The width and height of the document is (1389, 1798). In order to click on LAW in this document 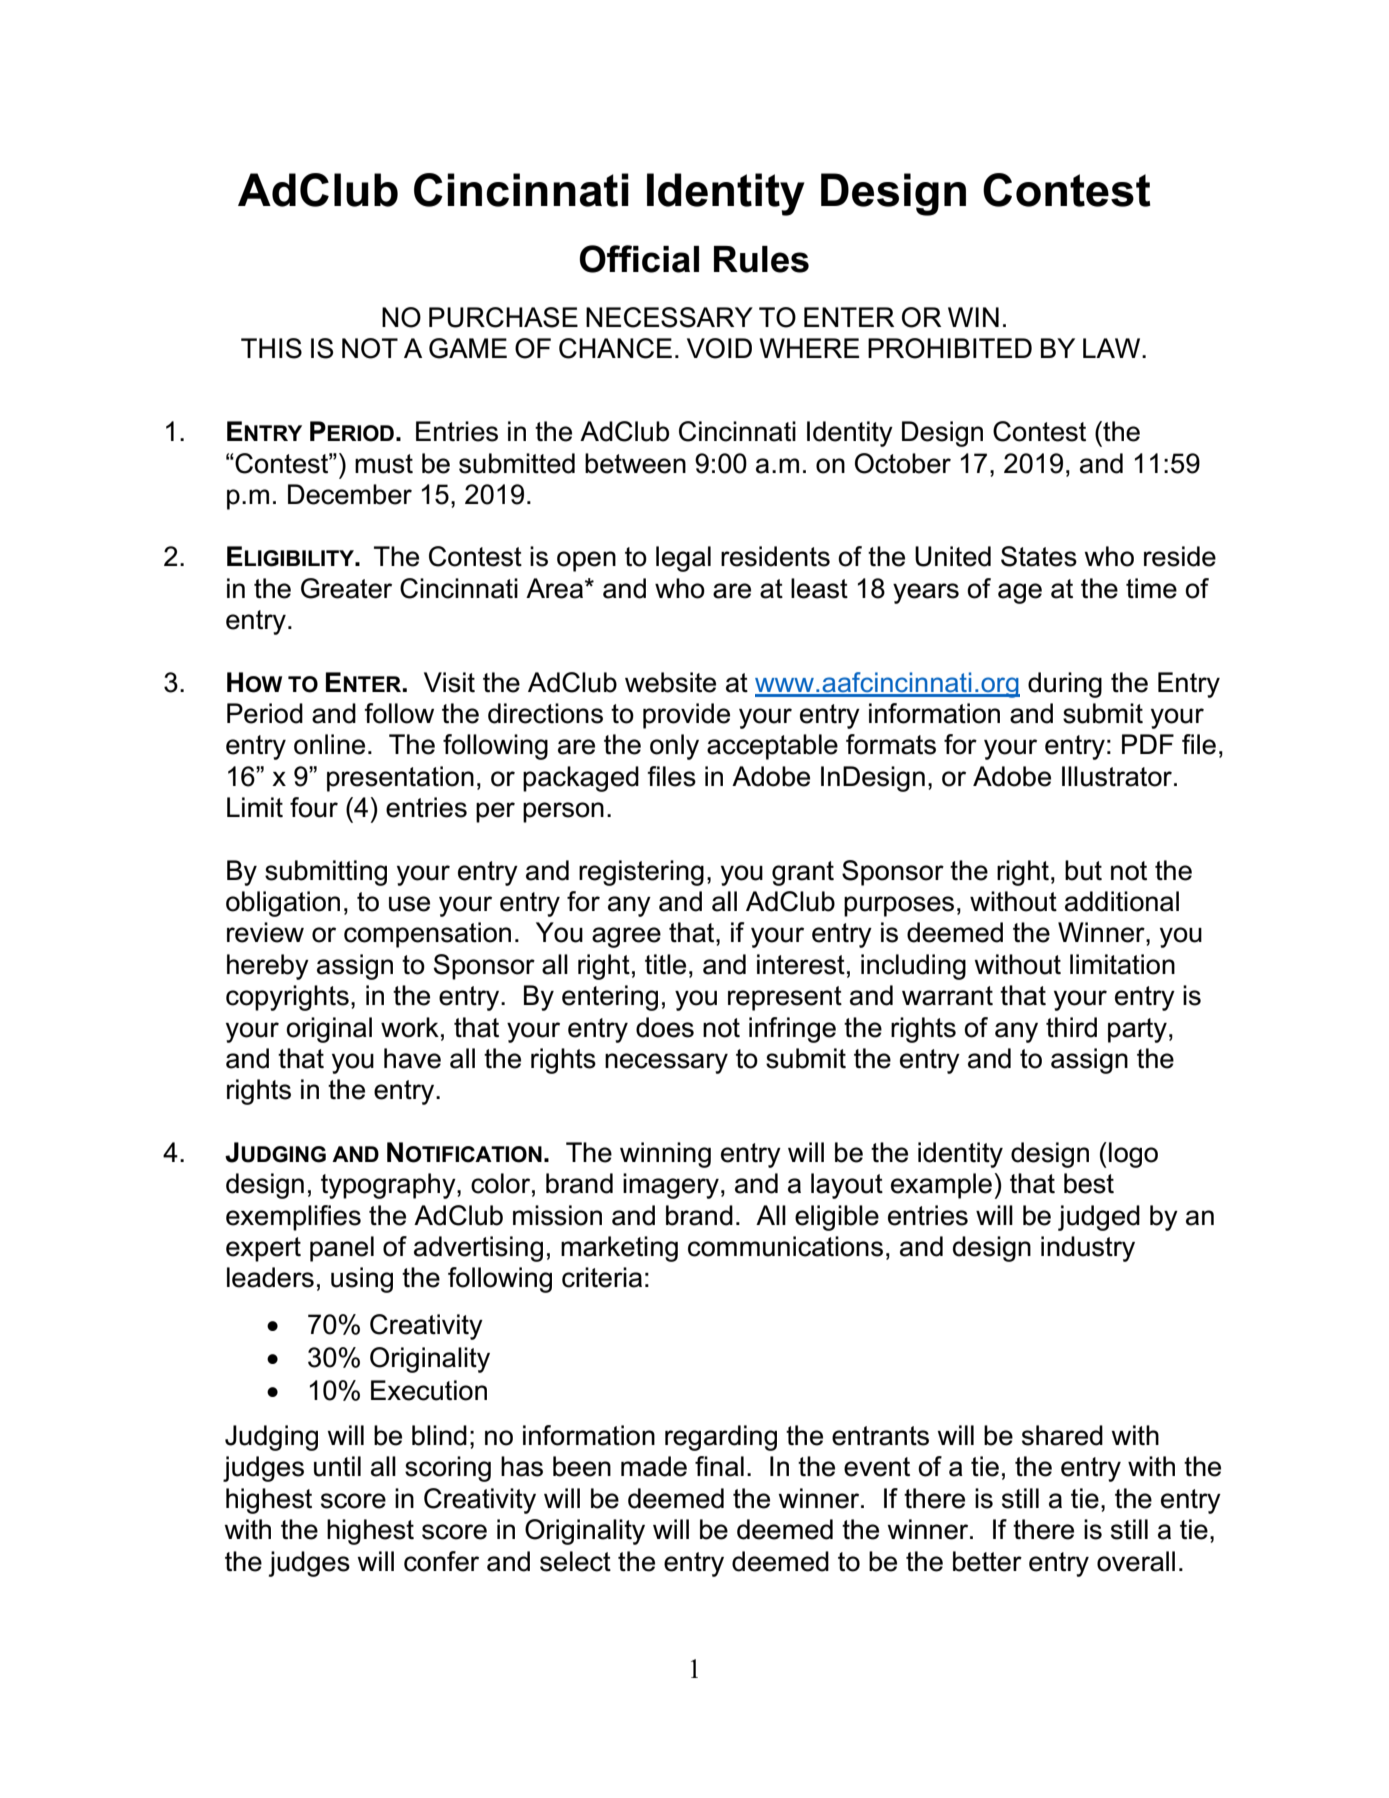, I will do `click(1113, 348)`.
